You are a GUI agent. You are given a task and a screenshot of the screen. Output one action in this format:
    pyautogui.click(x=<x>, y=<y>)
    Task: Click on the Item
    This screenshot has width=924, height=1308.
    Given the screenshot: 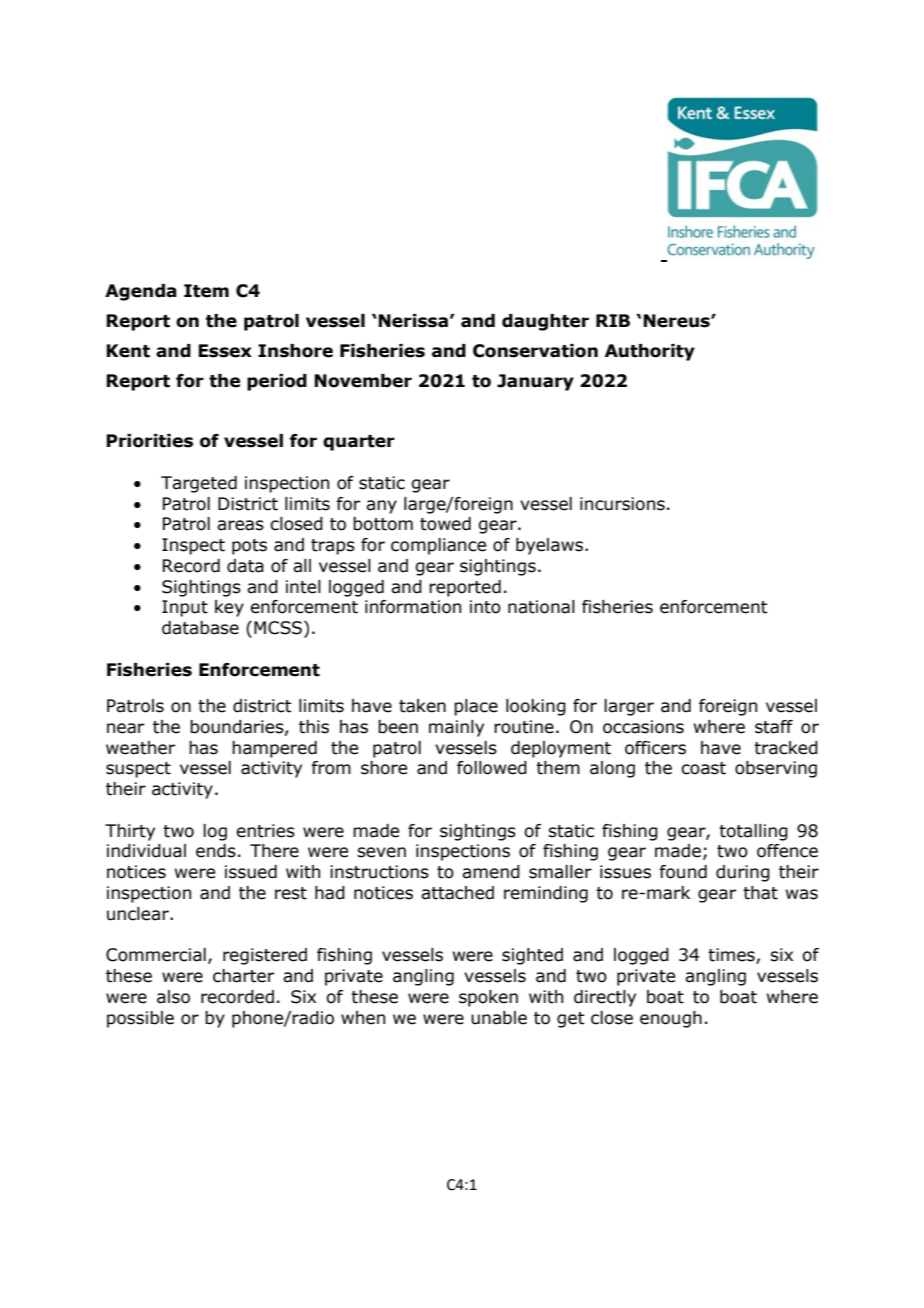 What is the action you would take?
    pyautogui.click(x=206, y=291)
